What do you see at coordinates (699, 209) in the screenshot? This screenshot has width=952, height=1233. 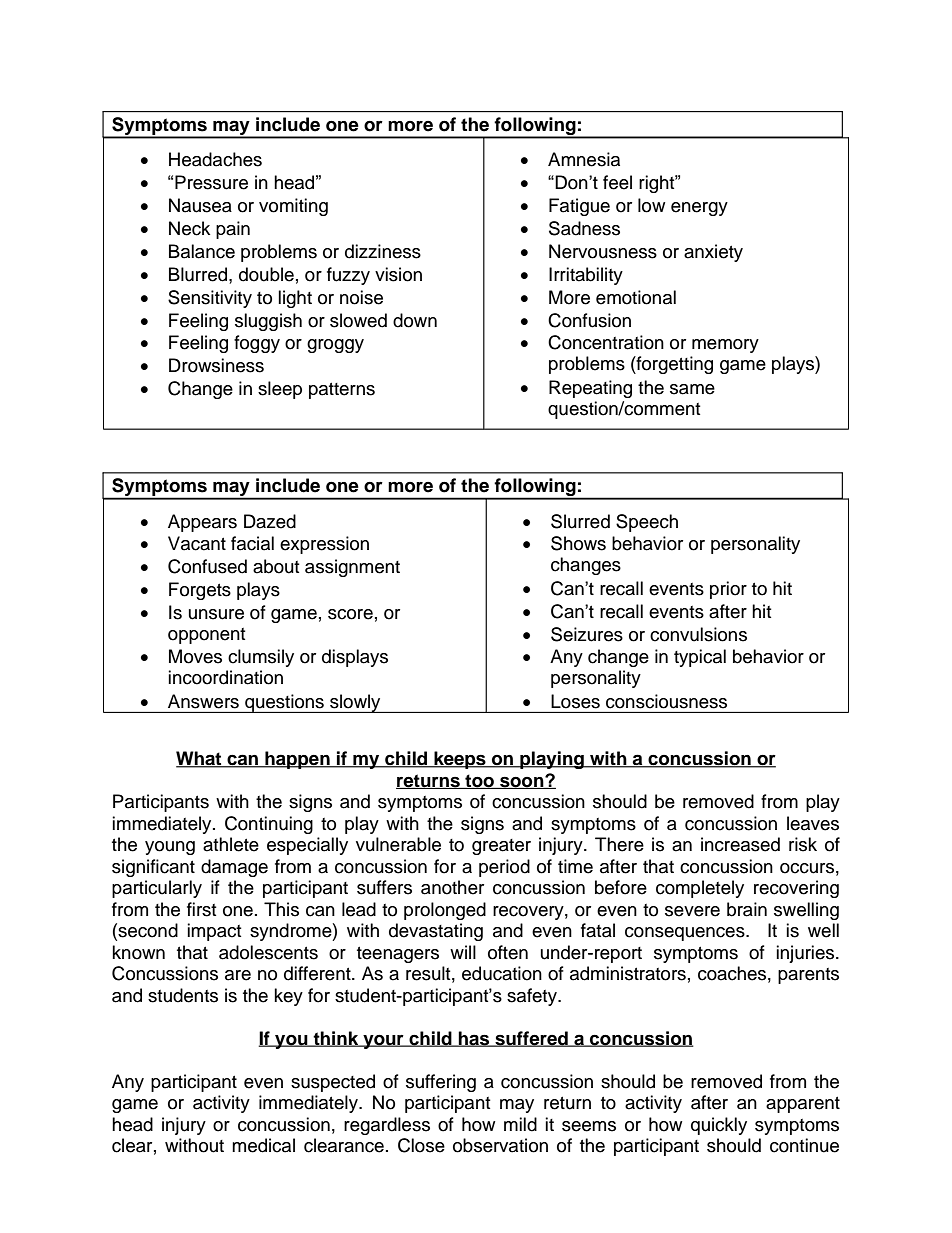 I see `energy` at bounding box center [699, 209].
